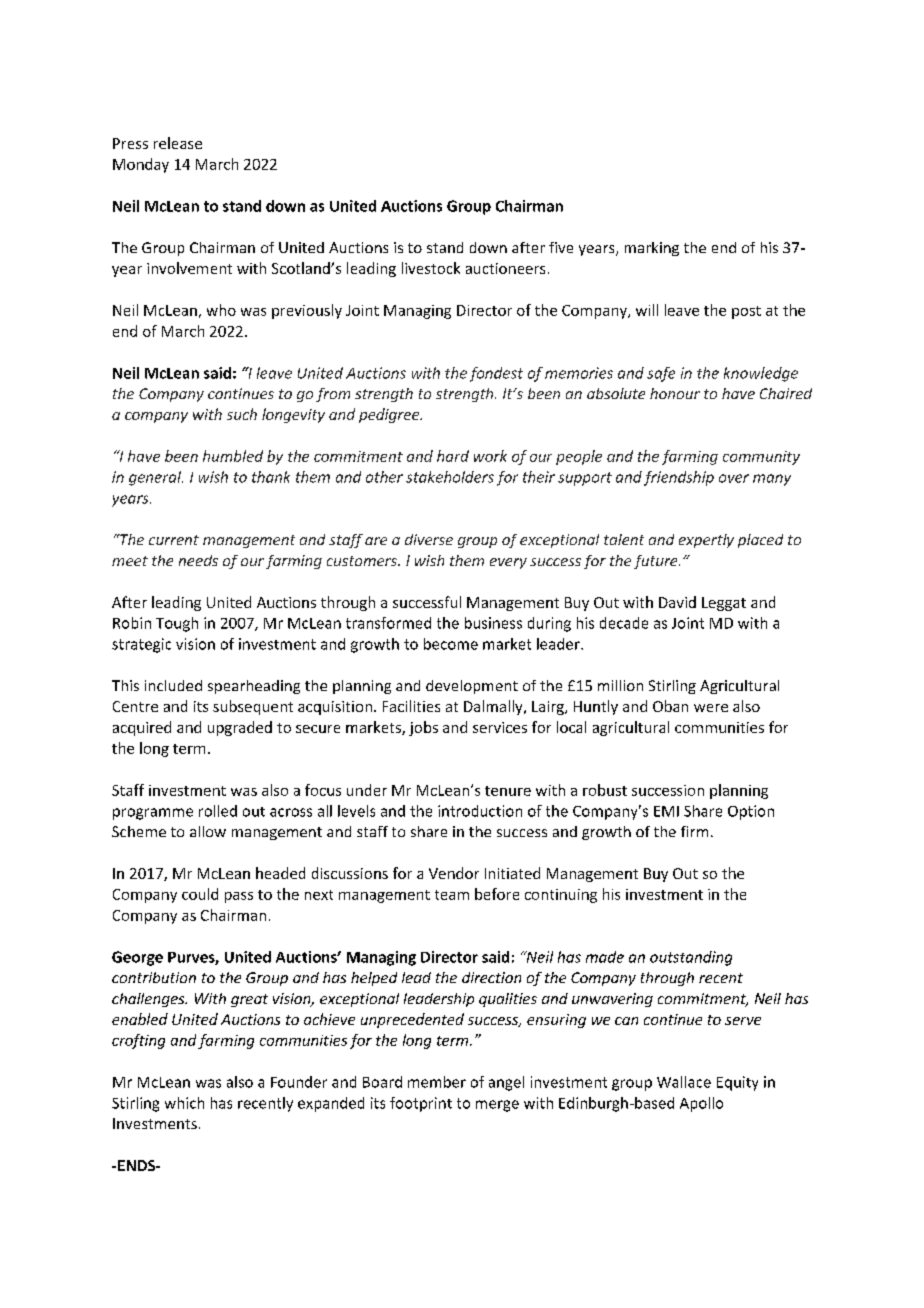 The image size is (924, 1308). I want to click on release, so click(178, 143).
